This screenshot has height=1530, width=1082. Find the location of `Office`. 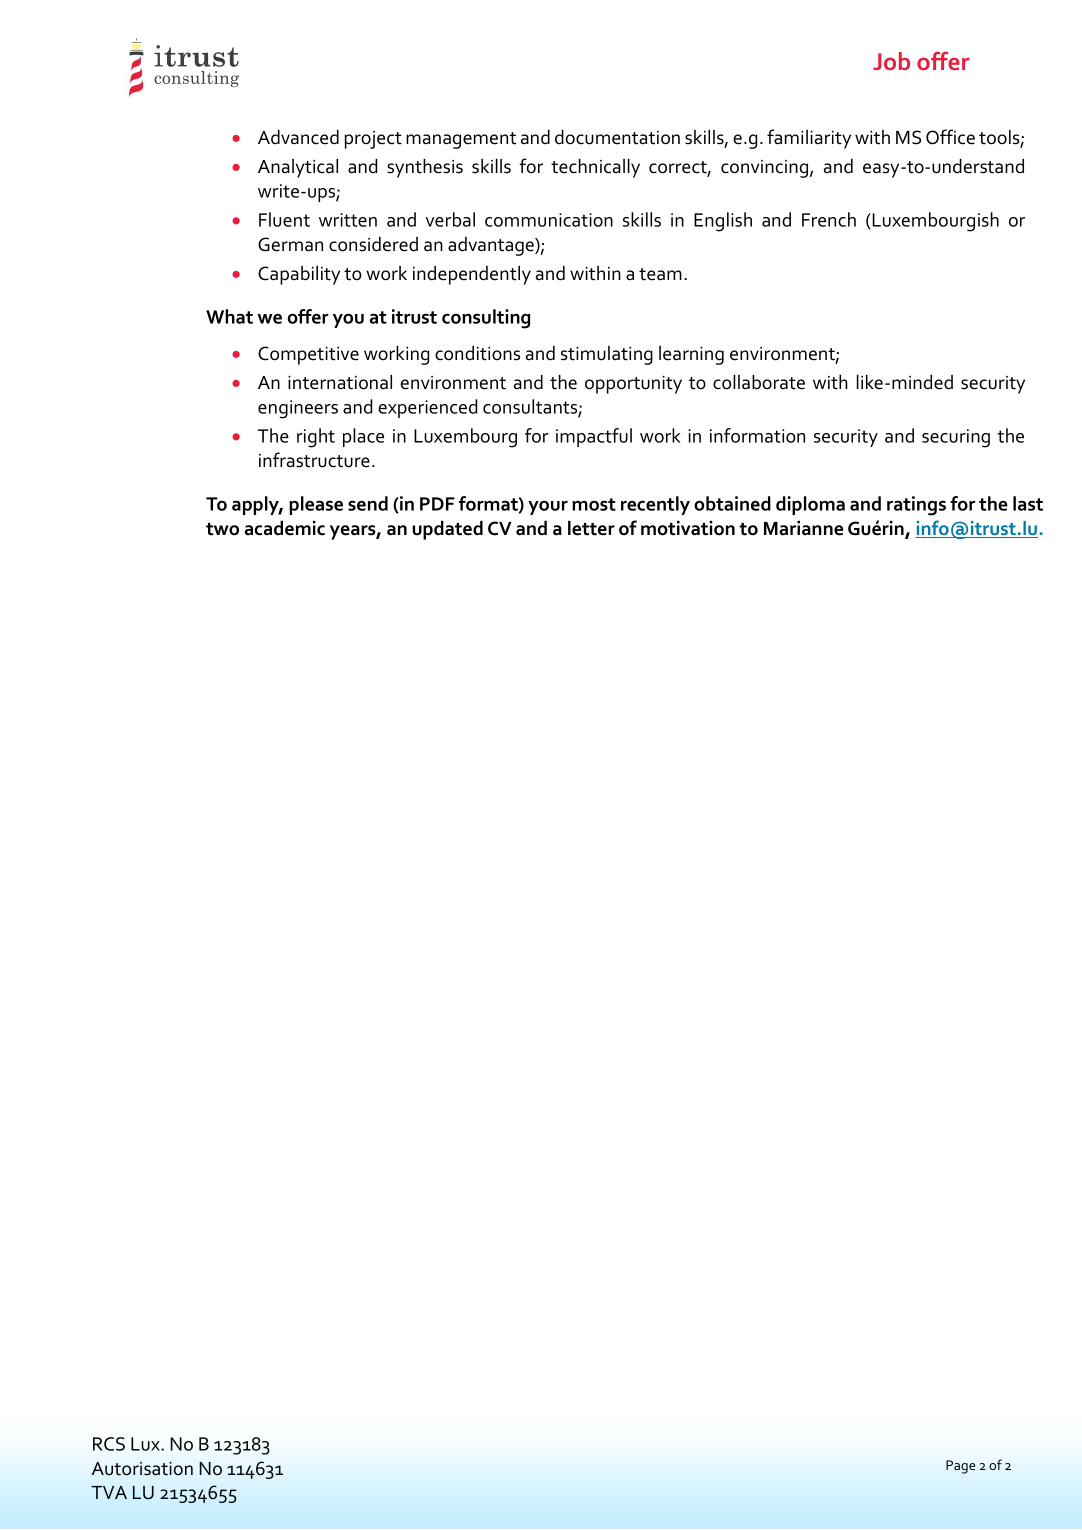

Office is located at coordinates (950, 137).
